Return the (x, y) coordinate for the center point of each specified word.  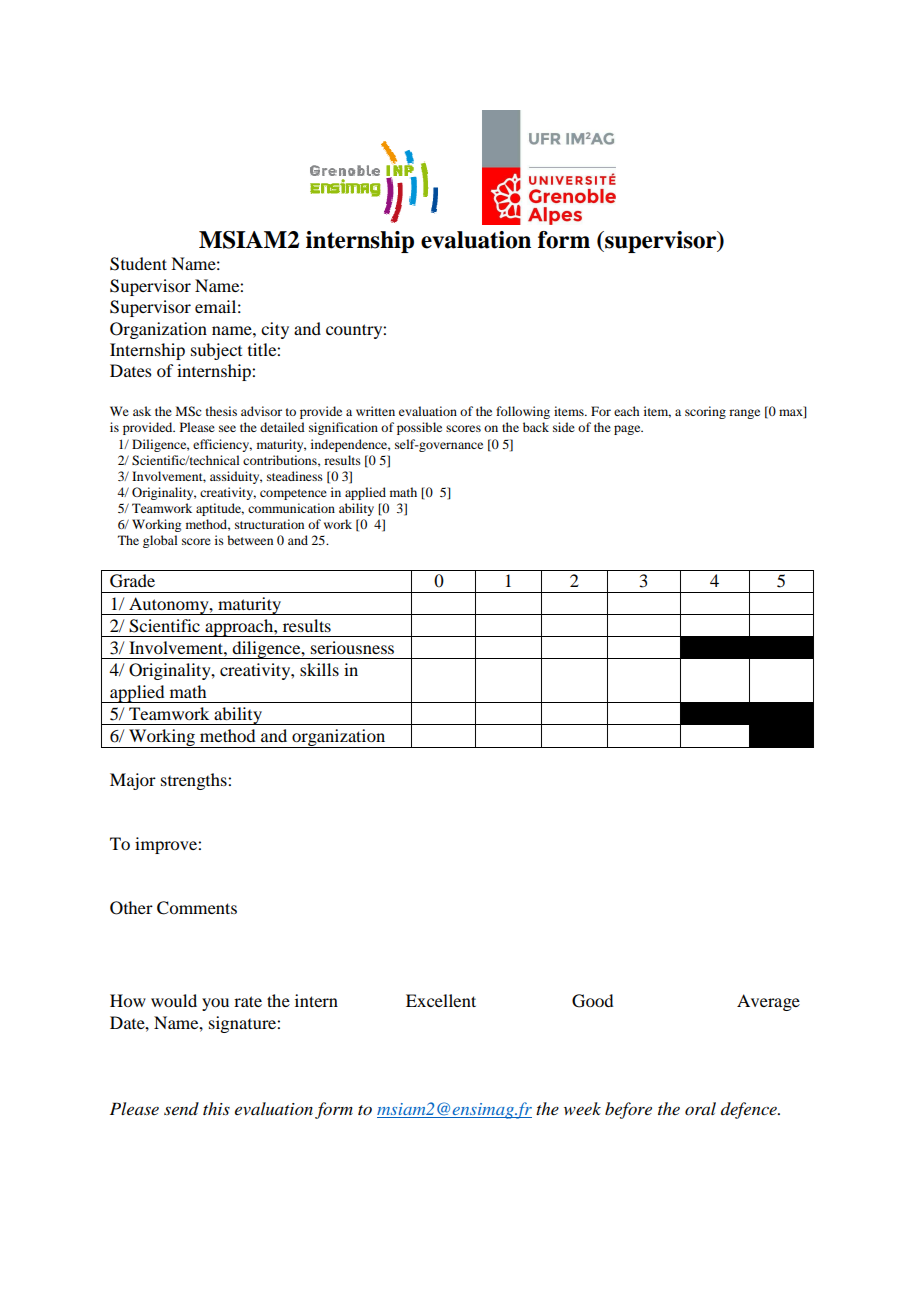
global (160, 541)
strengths (195, 781)
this (216, 1108)
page (628, 430)
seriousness (352, 647)
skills (319, 669)
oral (700, 1108)
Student (138, 264)
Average (768, 1002)
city (275, 330)
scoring (705, 412)
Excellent (441, 1000)
